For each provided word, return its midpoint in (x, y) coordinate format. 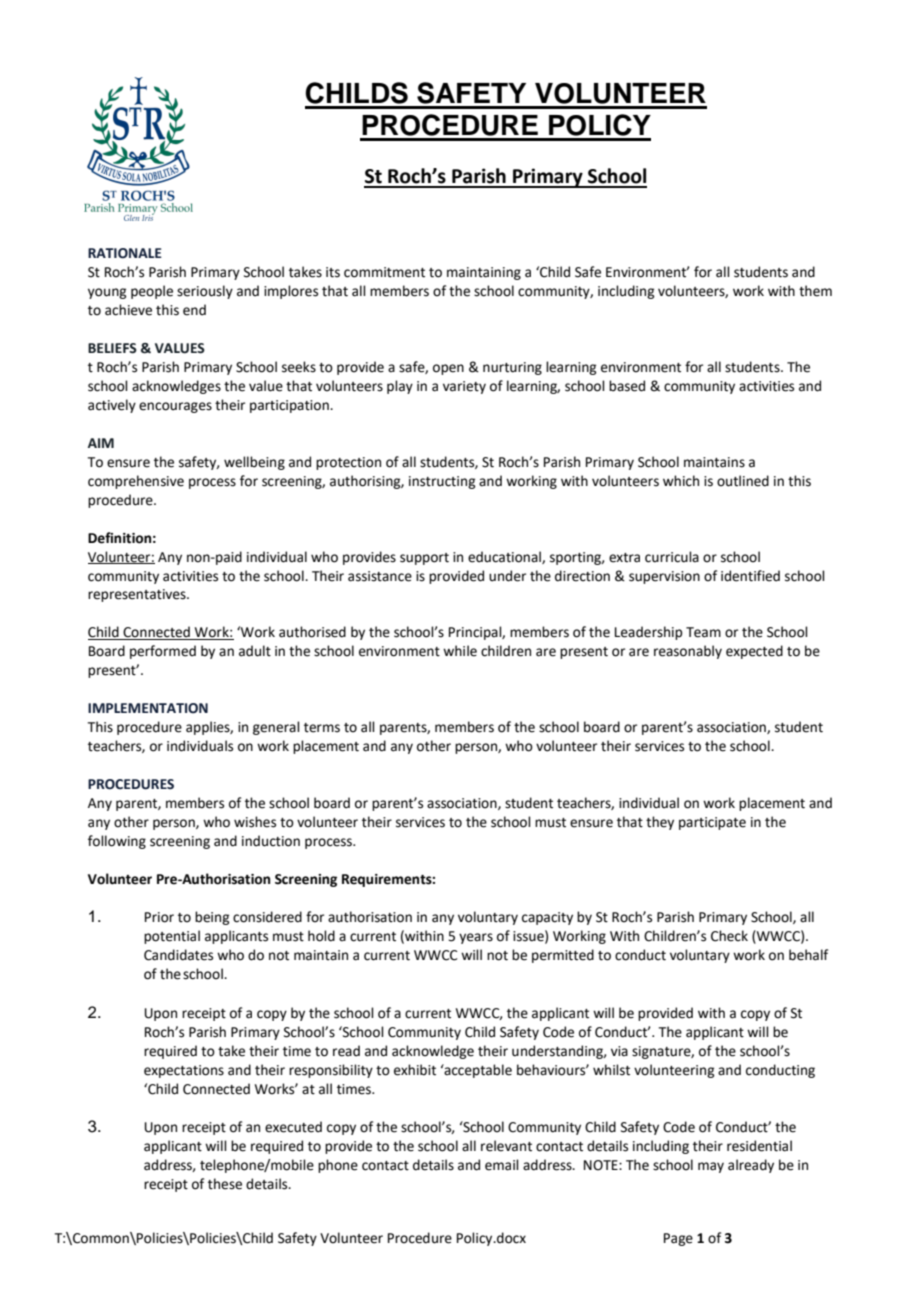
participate (712, 823)
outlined (743, 481)
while (460, 651)
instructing (442, 482)
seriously (205, 292)
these (225, 1184)
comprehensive (136, 482)
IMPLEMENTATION (148, 708)
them (815, 291)
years (476, 938)
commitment (384, 272)
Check (729, 936)
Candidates (178, 955)
